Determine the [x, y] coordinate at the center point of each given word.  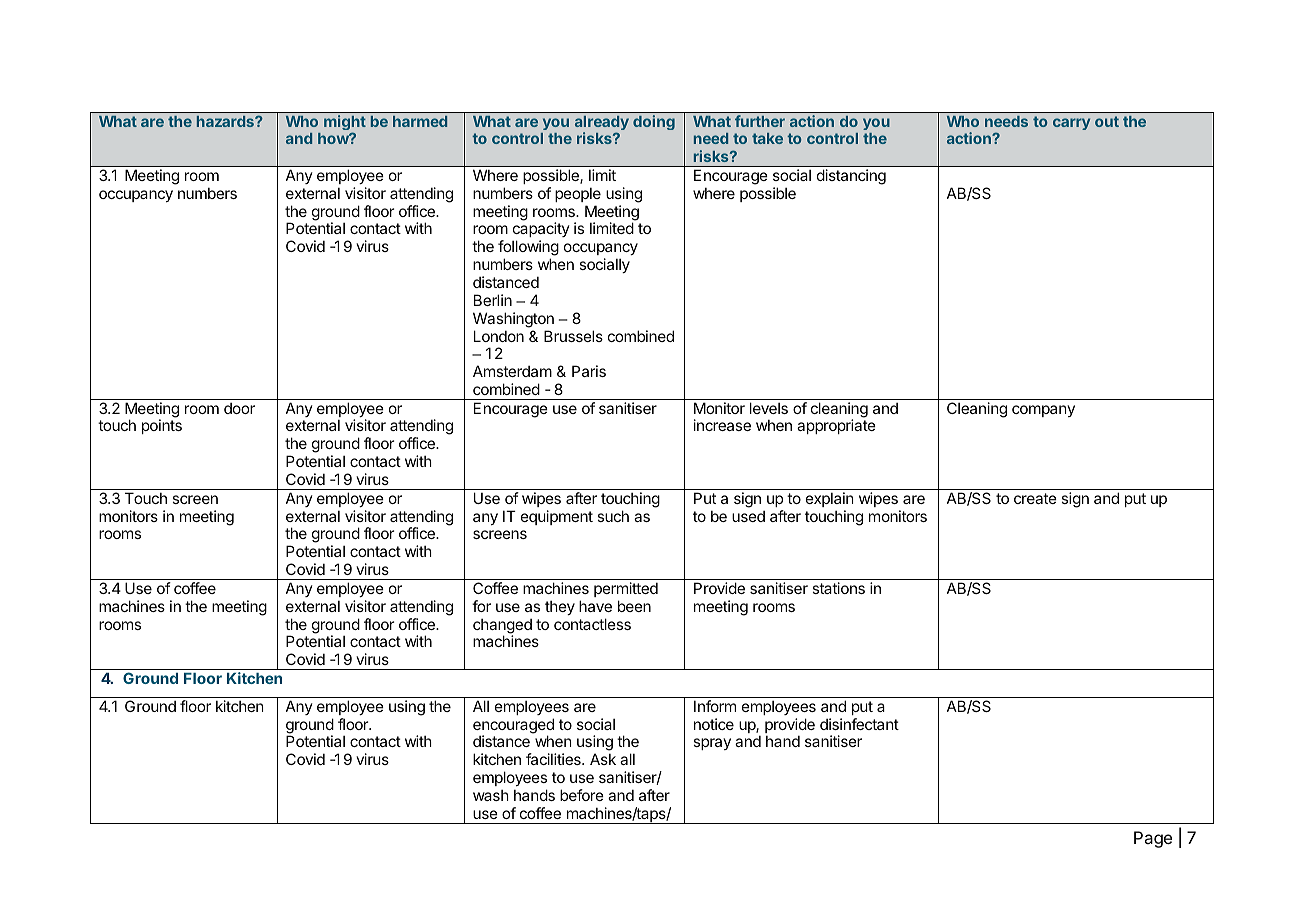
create [1035, 498]
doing [654, 122]
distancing [851, 177]
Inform [715, 706]
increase [722, 425]
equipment [557, 517]
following [528, 249]
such [613, 516]
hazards [226, 121]
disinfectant [859, 724]
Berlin [493, 300]
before [582, 795]
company [1043, 411]
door [239, 408]
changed [502, 627]
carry [1071, 124]
